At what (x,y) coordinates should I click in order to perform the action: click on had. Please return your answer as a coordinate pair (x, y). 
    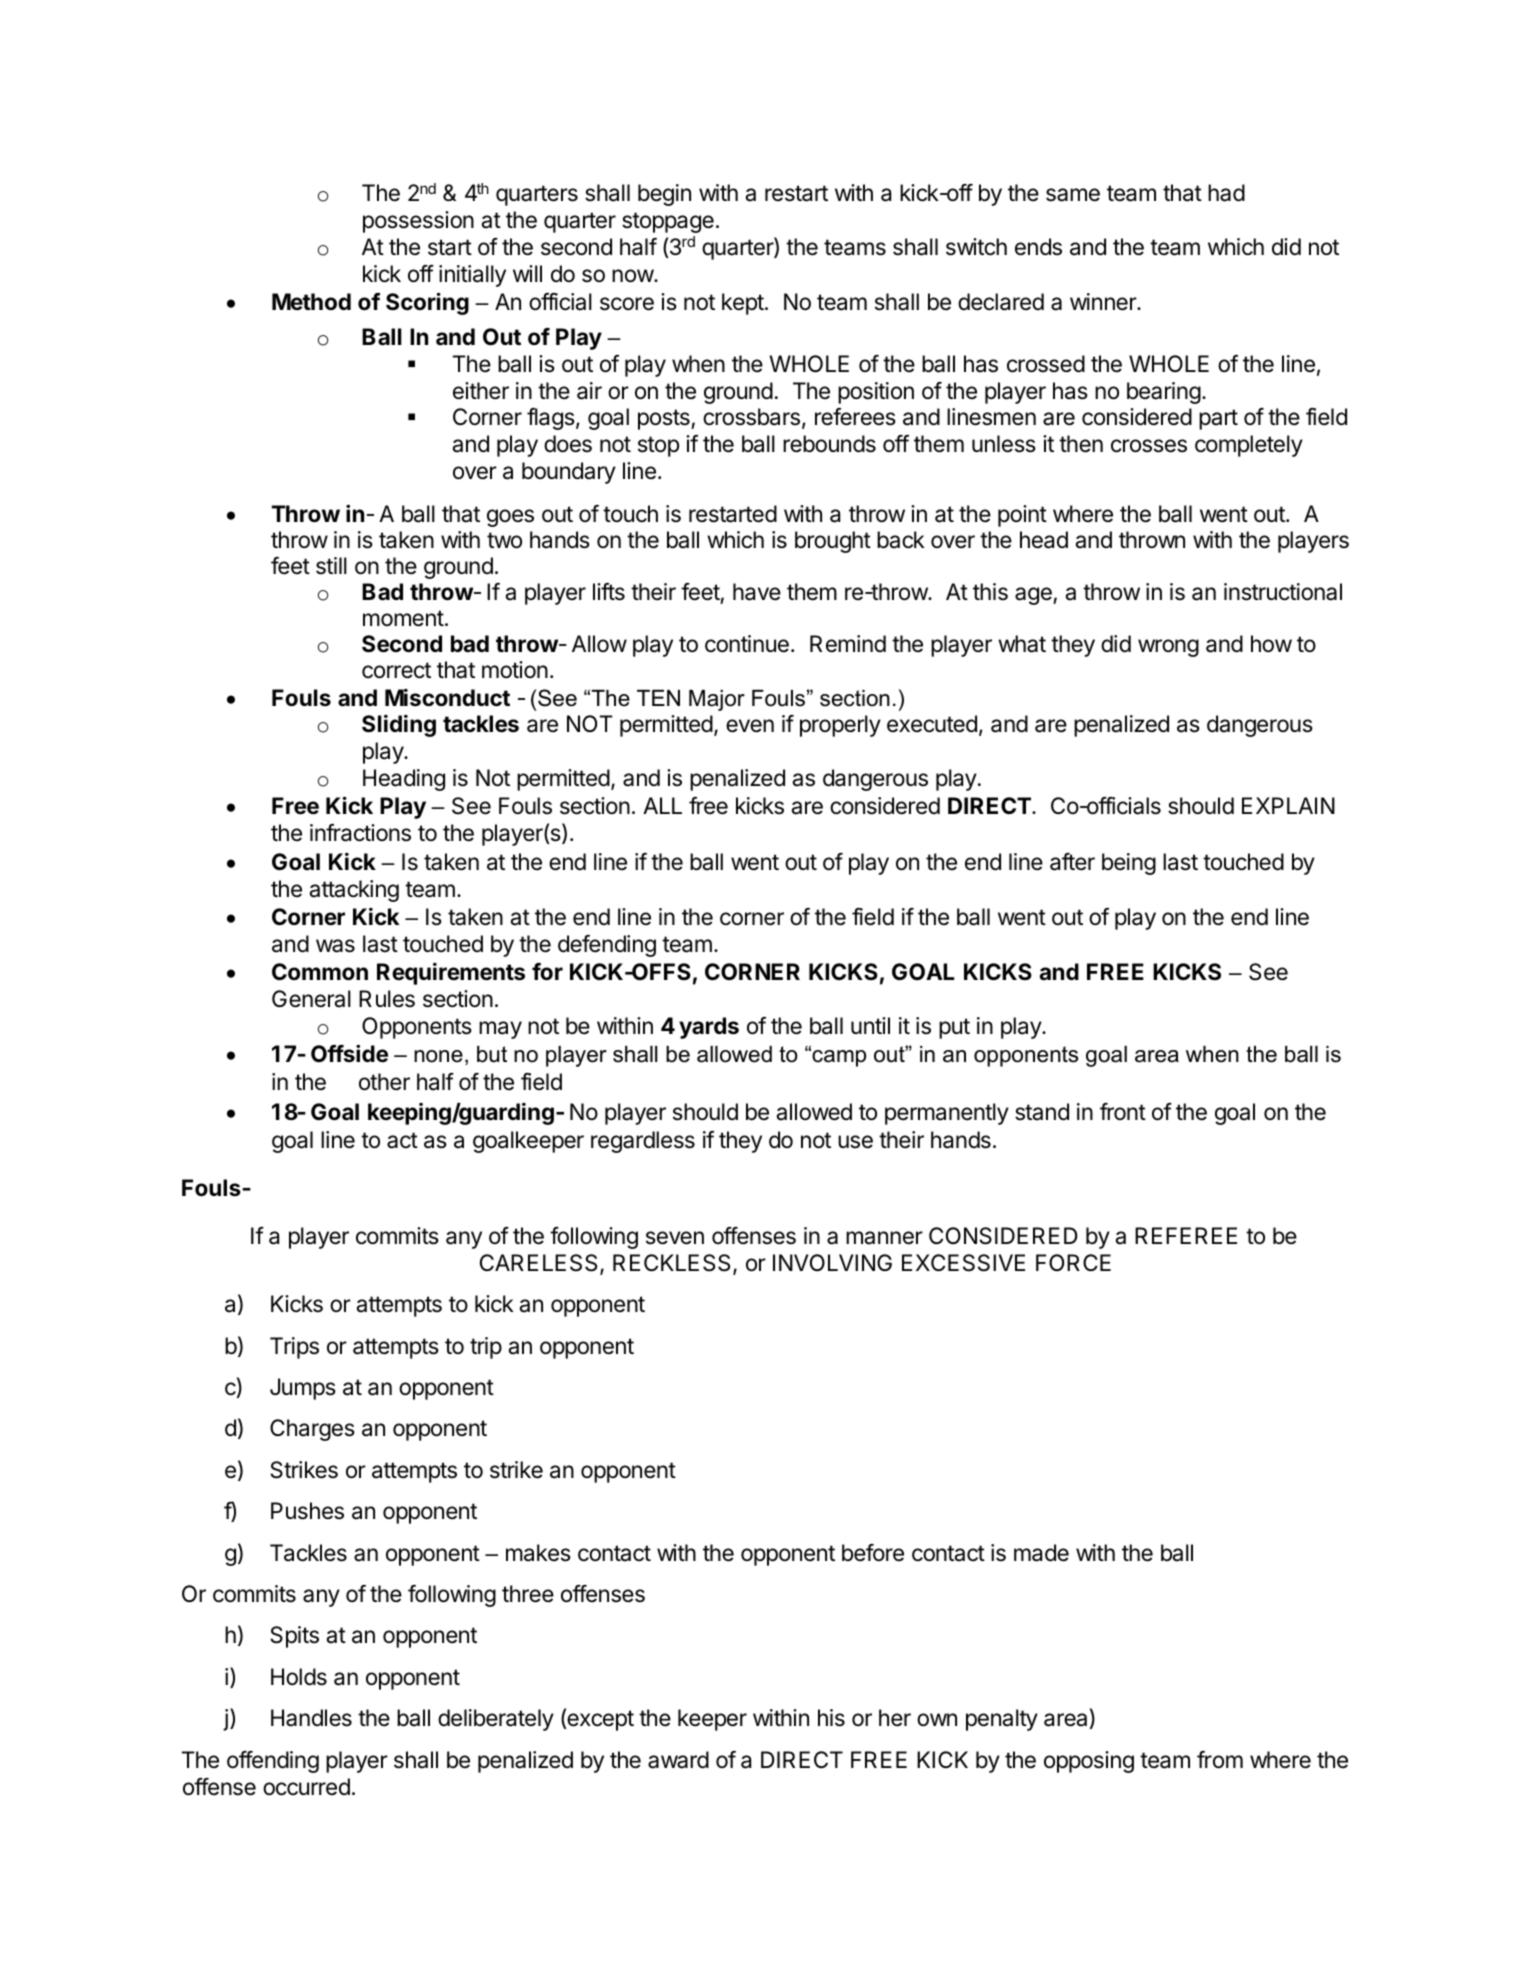
    Looking at the image, I should click on (1226, 193).
